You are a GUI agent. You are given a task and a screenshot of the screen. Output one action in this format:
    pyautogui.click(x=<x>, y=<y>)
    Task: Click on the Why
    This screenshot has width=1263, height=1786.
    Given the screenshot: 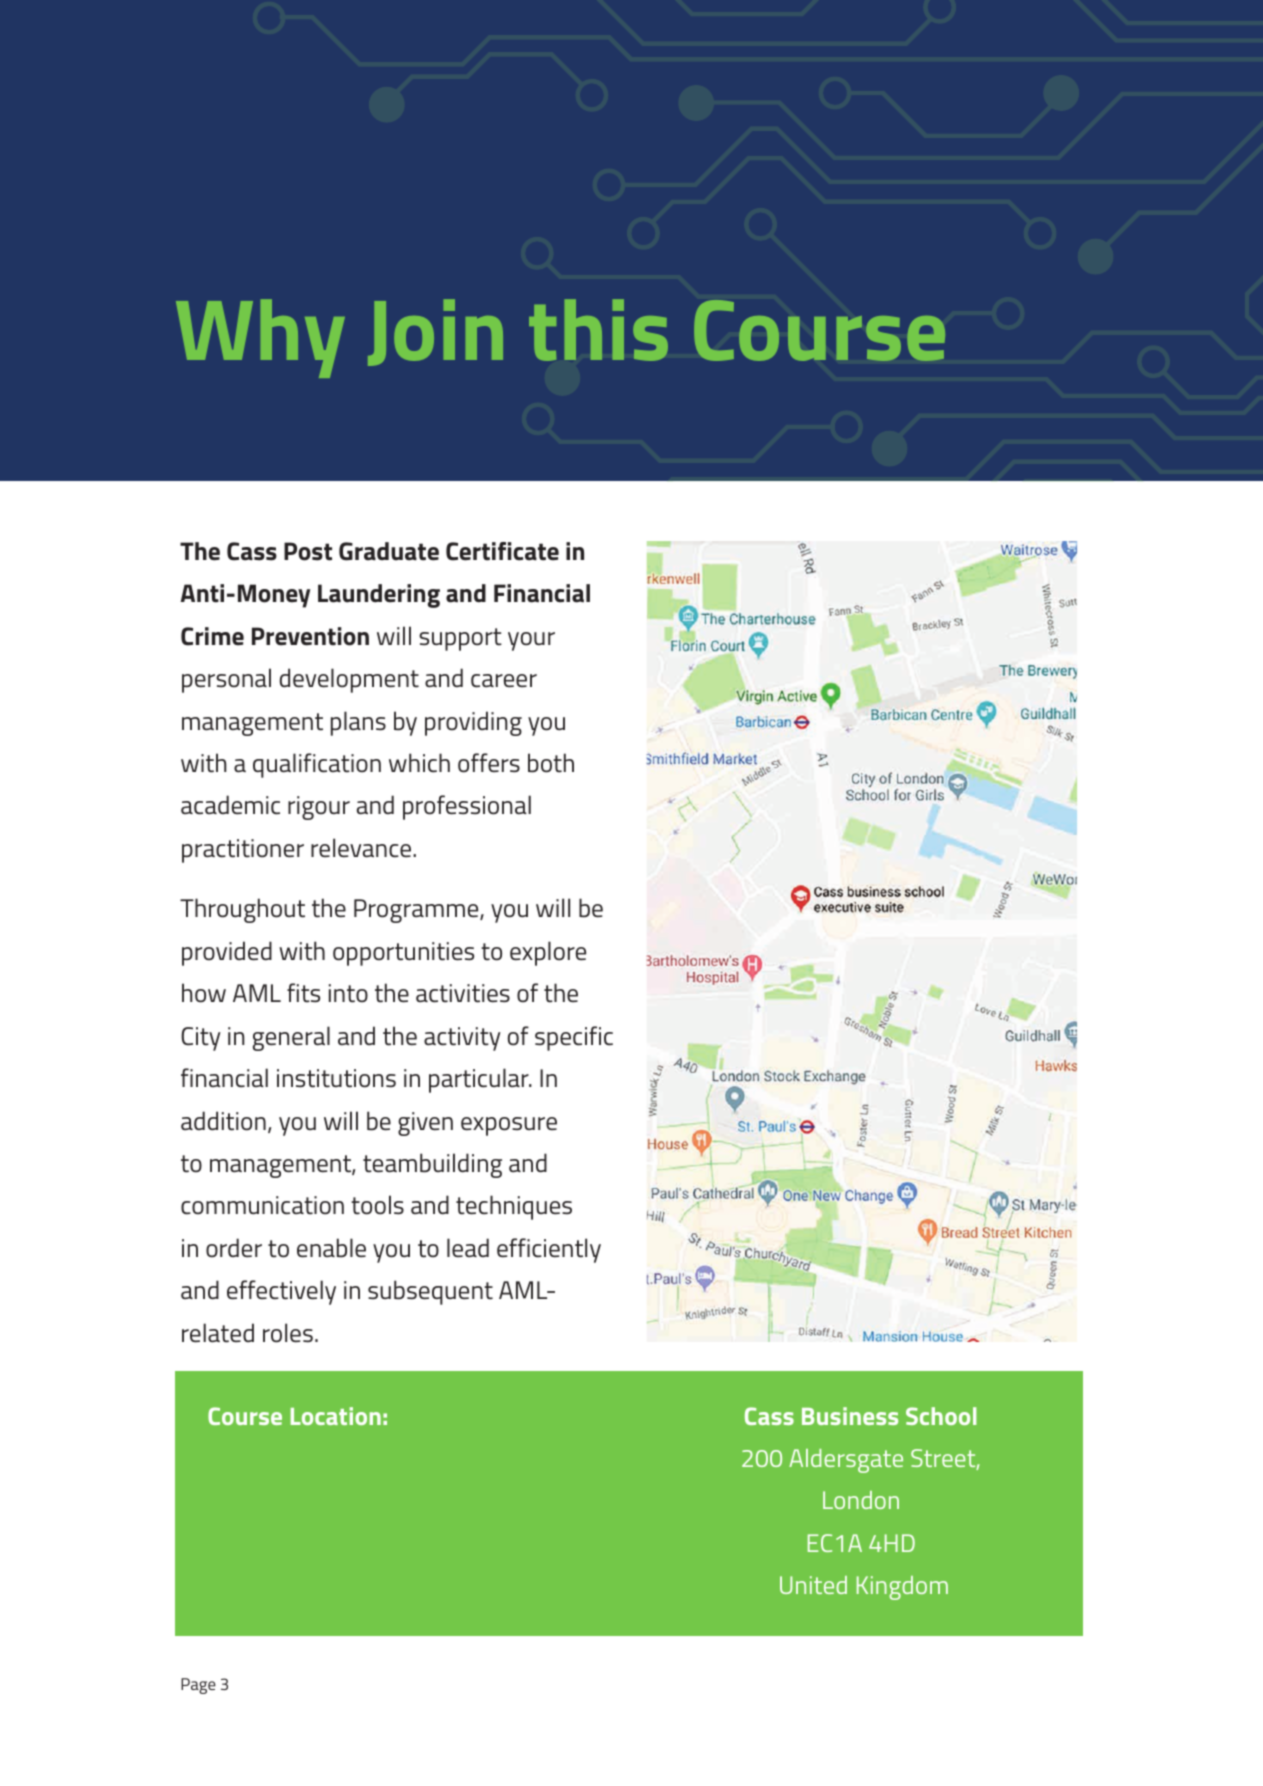 What is the action you would take?
    pyautogui.click(x=260, y=338)
